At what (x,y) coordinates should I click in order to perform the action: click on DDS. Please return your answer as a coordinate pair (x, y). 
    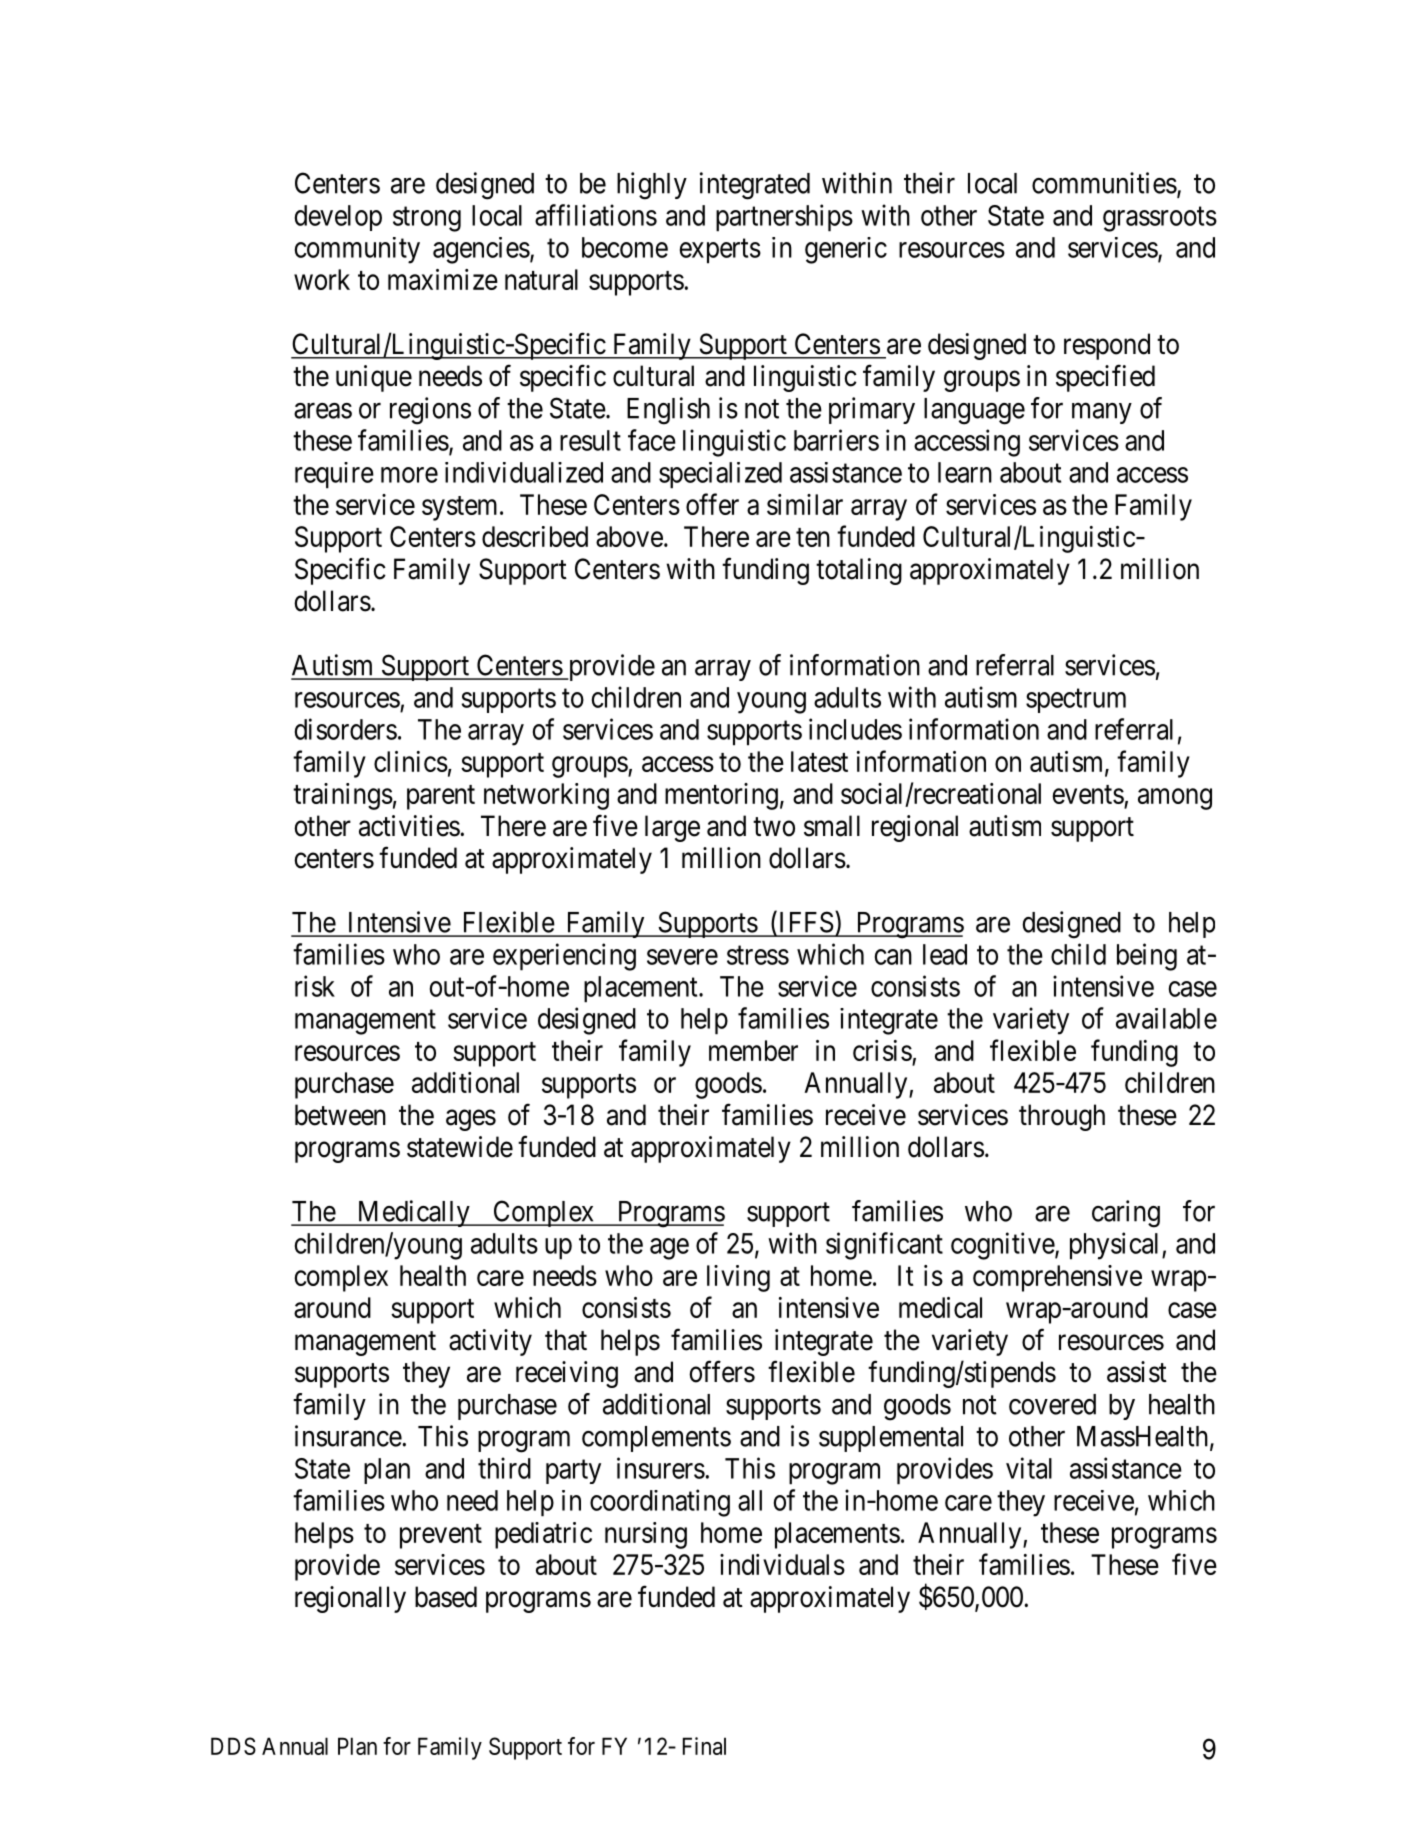
    Looking at the image, I should click on (233, 1746).
